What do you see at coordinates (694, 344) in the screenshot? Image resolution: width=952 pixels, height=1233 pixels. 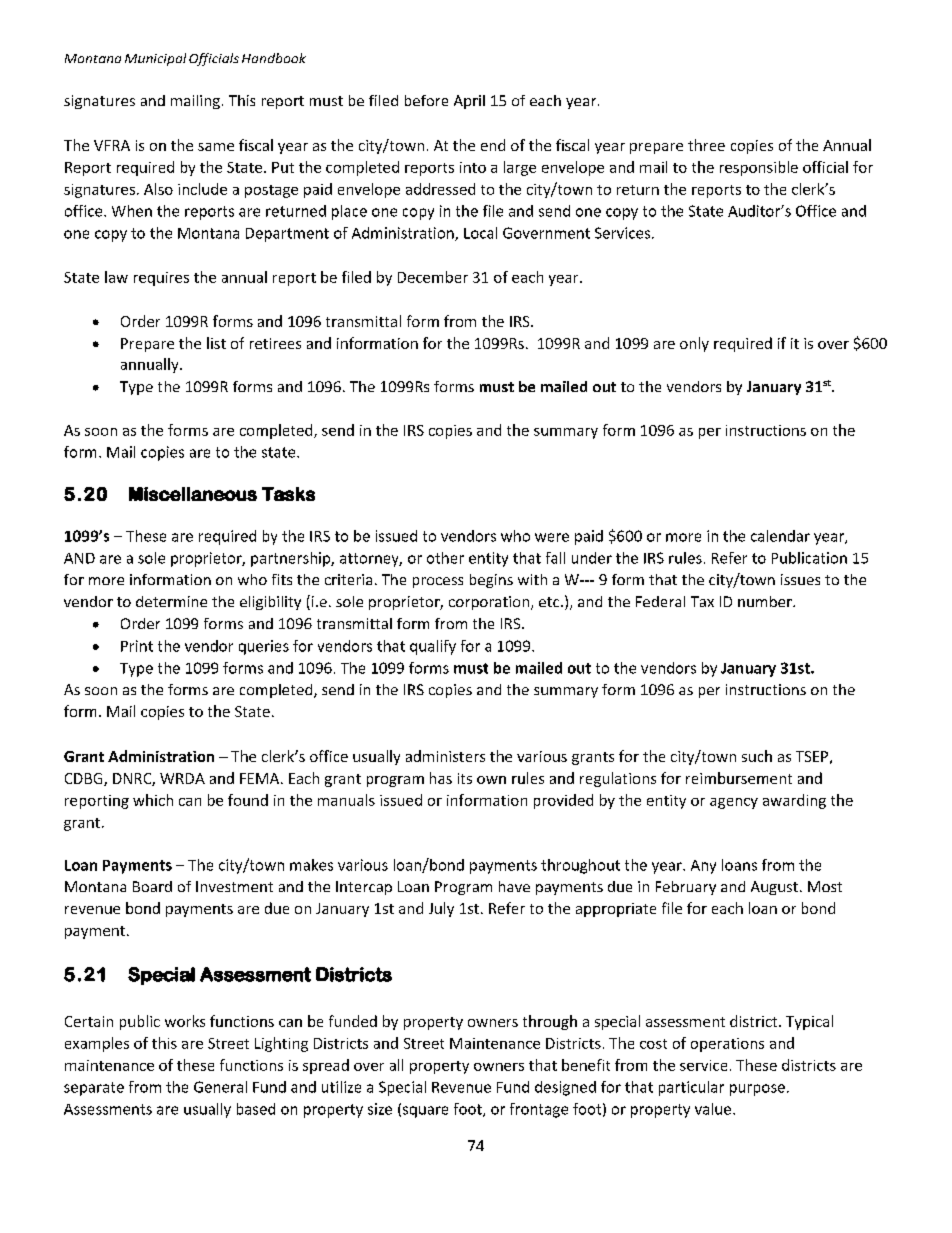 I see `only` at bounding box center [694, 344].
